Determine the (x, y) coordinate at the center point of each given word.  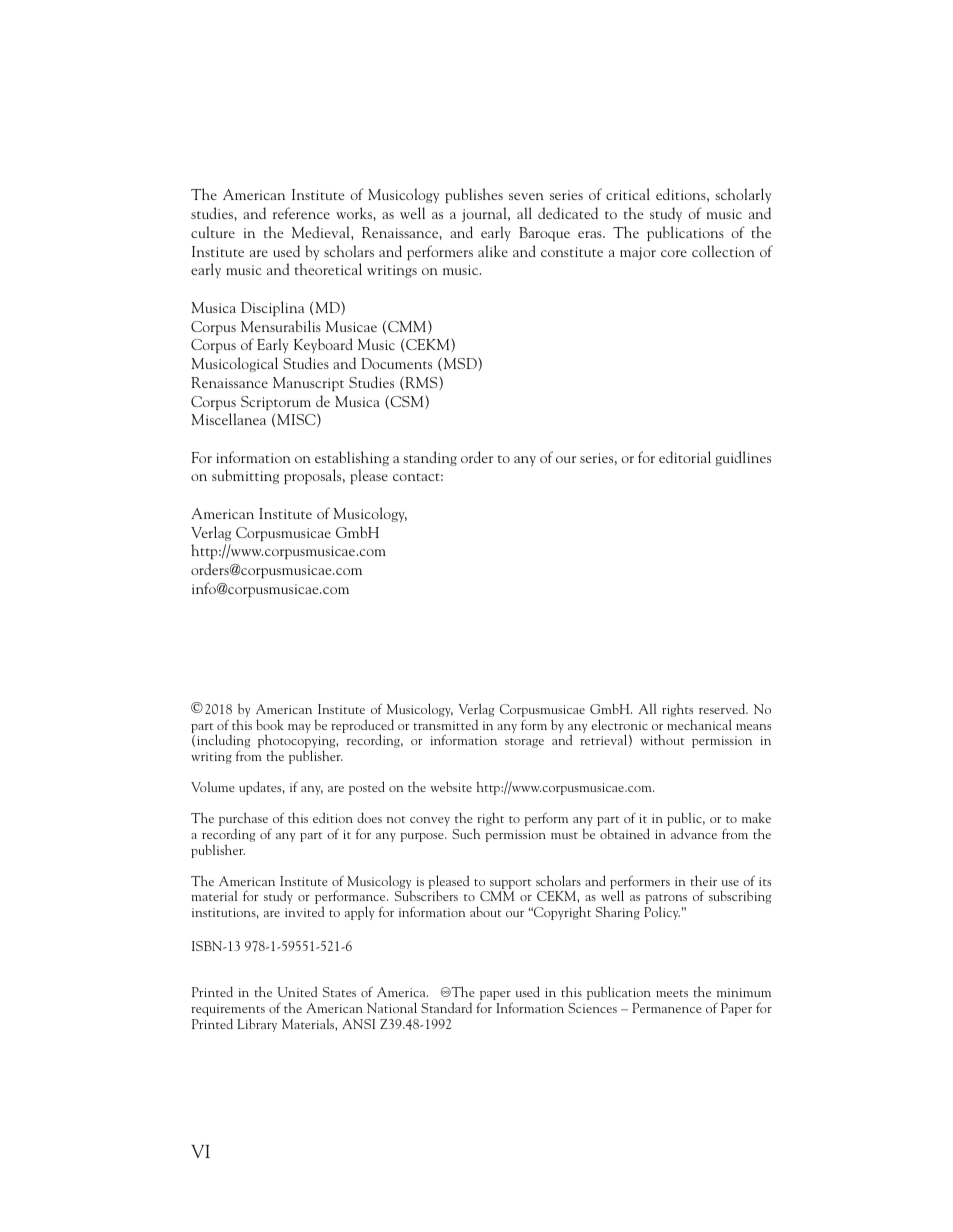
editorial (685, 457)
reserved (723, 708)
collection (723, 251)
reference (301, 213)
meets (672, 993)
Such (466, 833)
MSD (460, 364)
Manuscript (308, 384)
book (270, 724)
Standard (446, 1007)
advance (694, 833)
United (297, 991)
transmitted (445, 725)
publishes (474, 195)
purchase (243, 819)
